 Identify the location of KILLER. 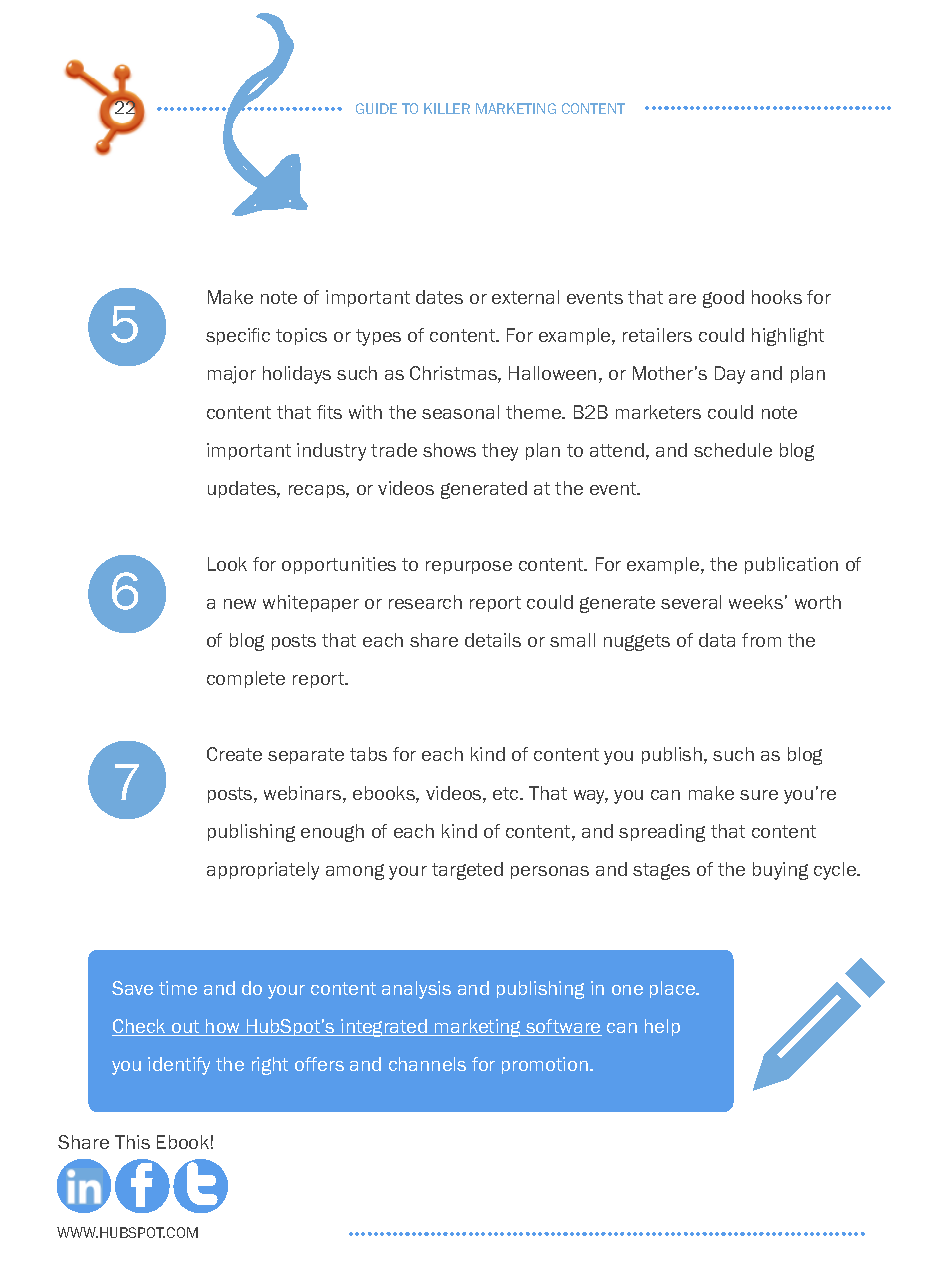
(447, 108).
